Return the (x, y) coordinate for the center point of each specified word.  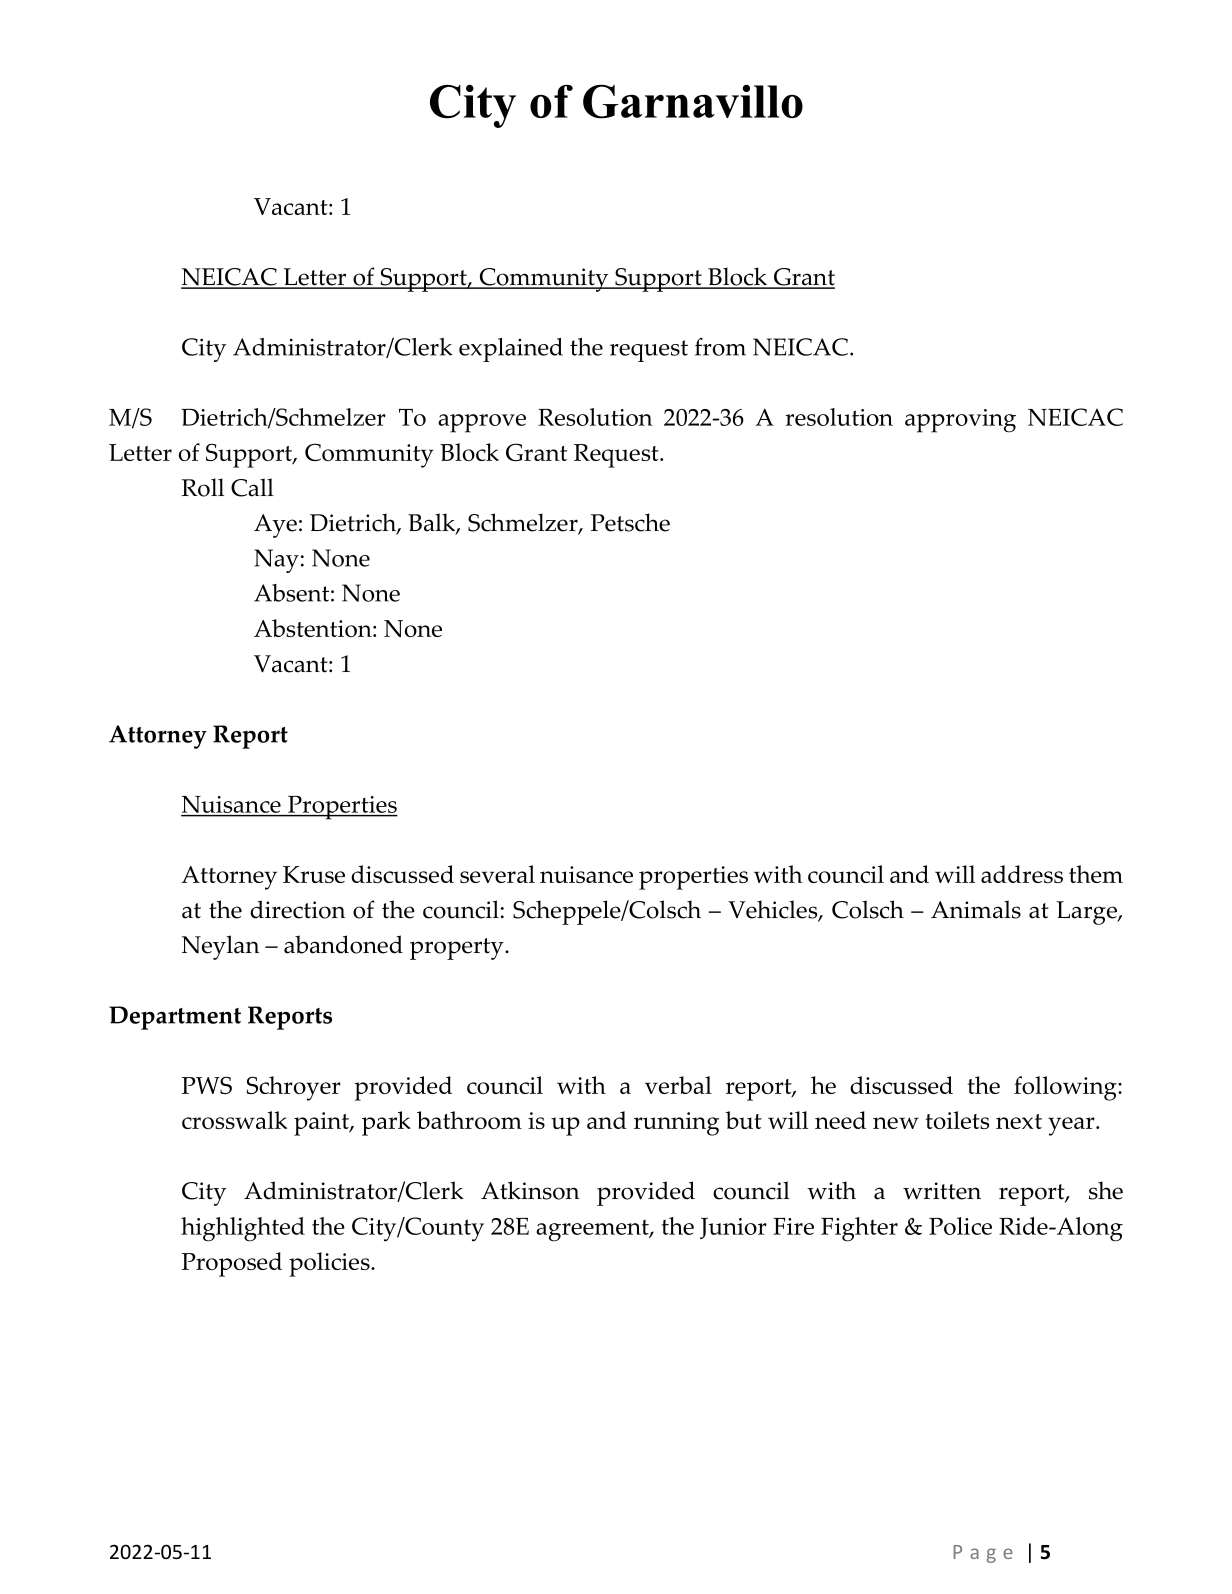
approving (960, 421)
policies (330, 1264)
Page (983, 1554)
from (720, 347)
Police (960, 1226)
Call (252, 487)
